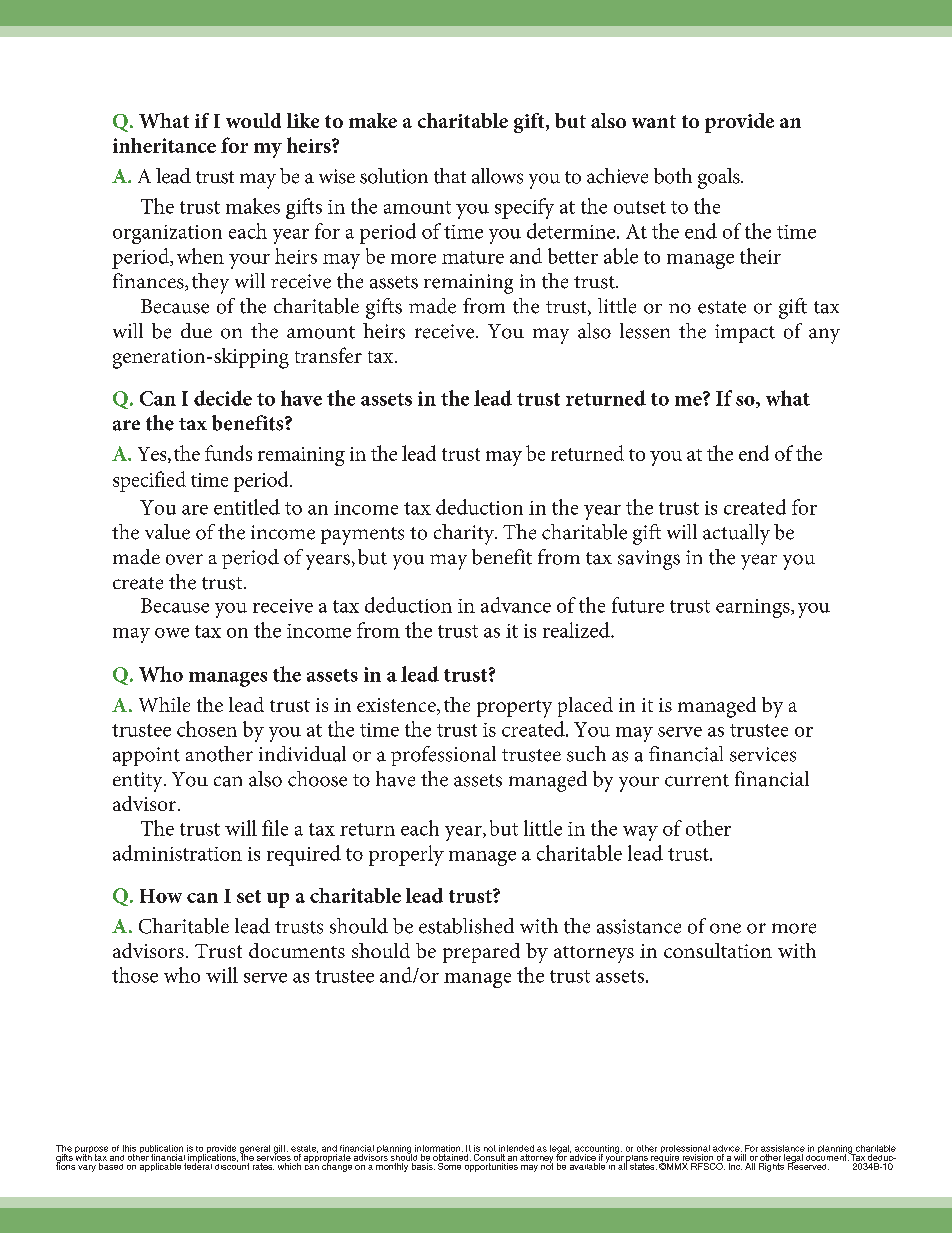 This screenshot has width=952, height=1233. What do you see at coordinates (164, 145) in the screenshot?
I see `inheritance` at bounding box center [164, 145].
